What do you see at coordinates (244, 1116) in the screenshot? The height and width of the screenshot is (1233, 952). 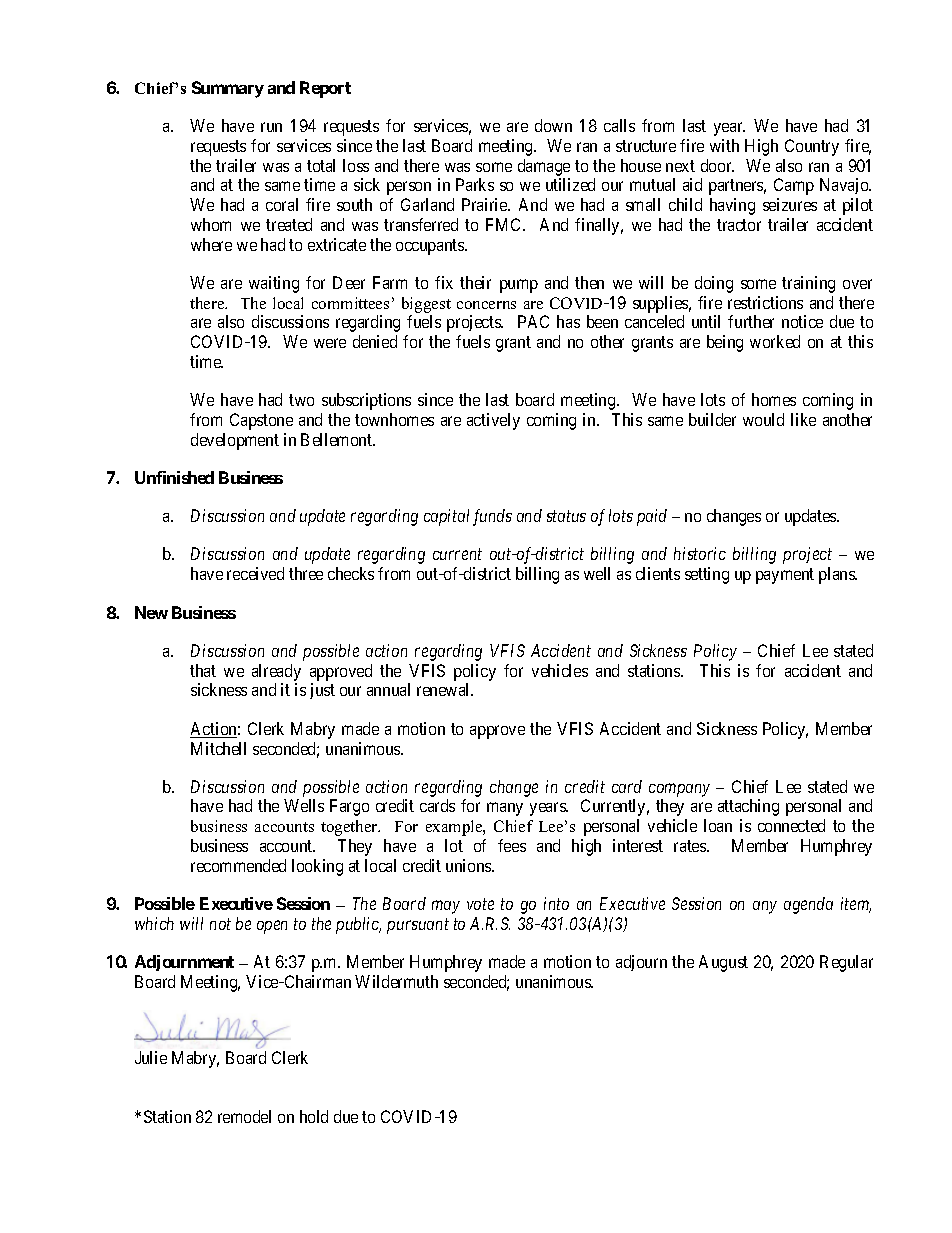 I see `remodel` at bounding box center [244, 1116].
